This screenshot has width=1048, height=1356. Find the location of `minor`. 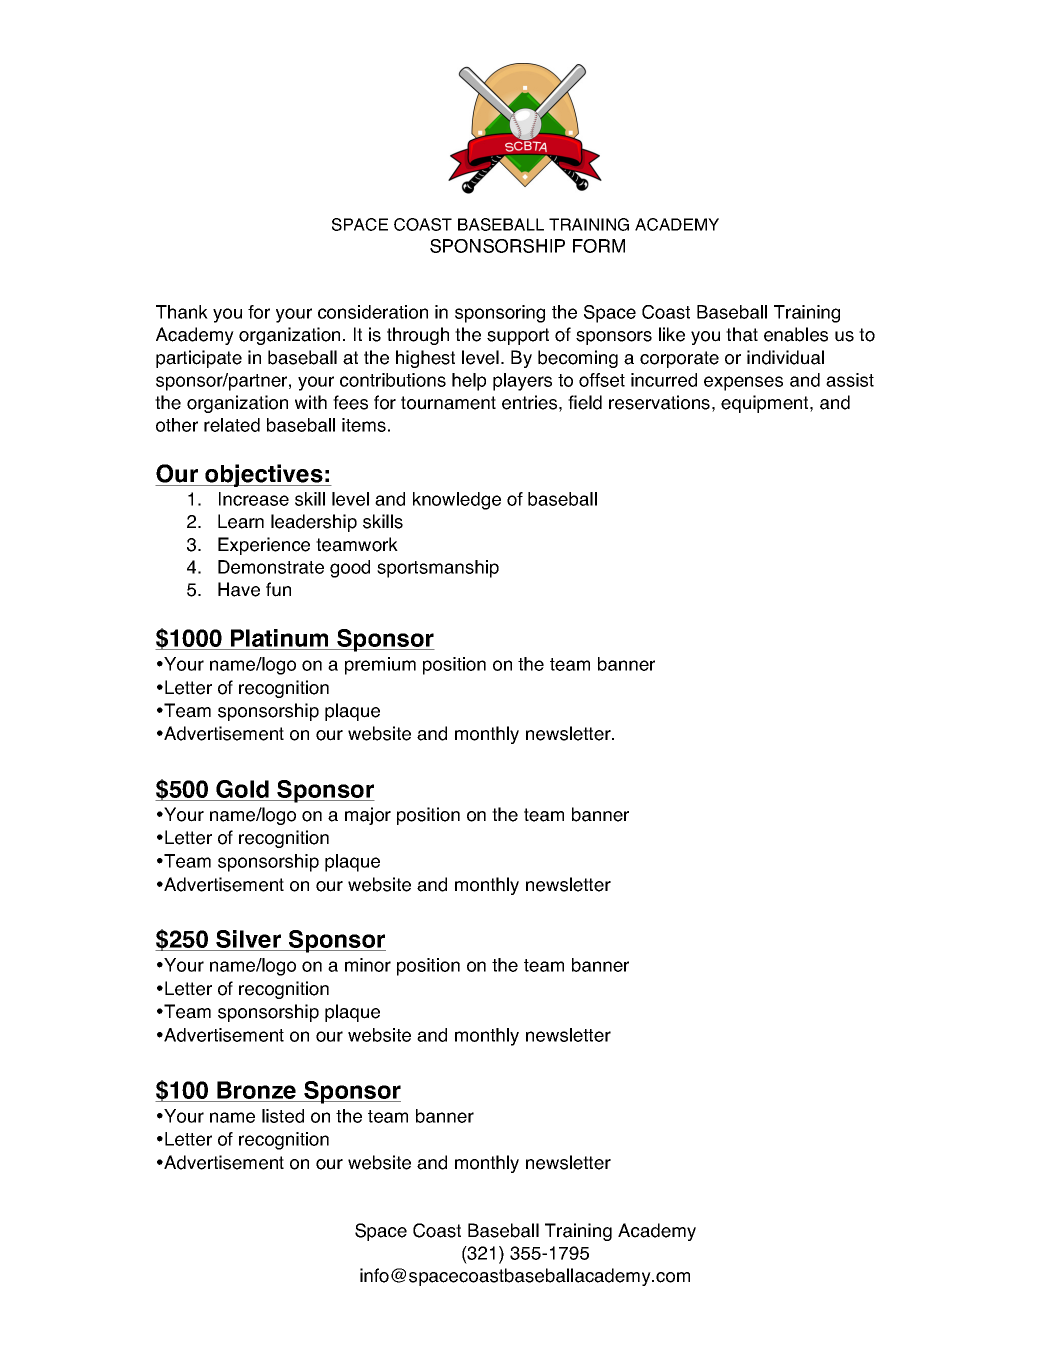

minor is located at coordinates (368, 965).
